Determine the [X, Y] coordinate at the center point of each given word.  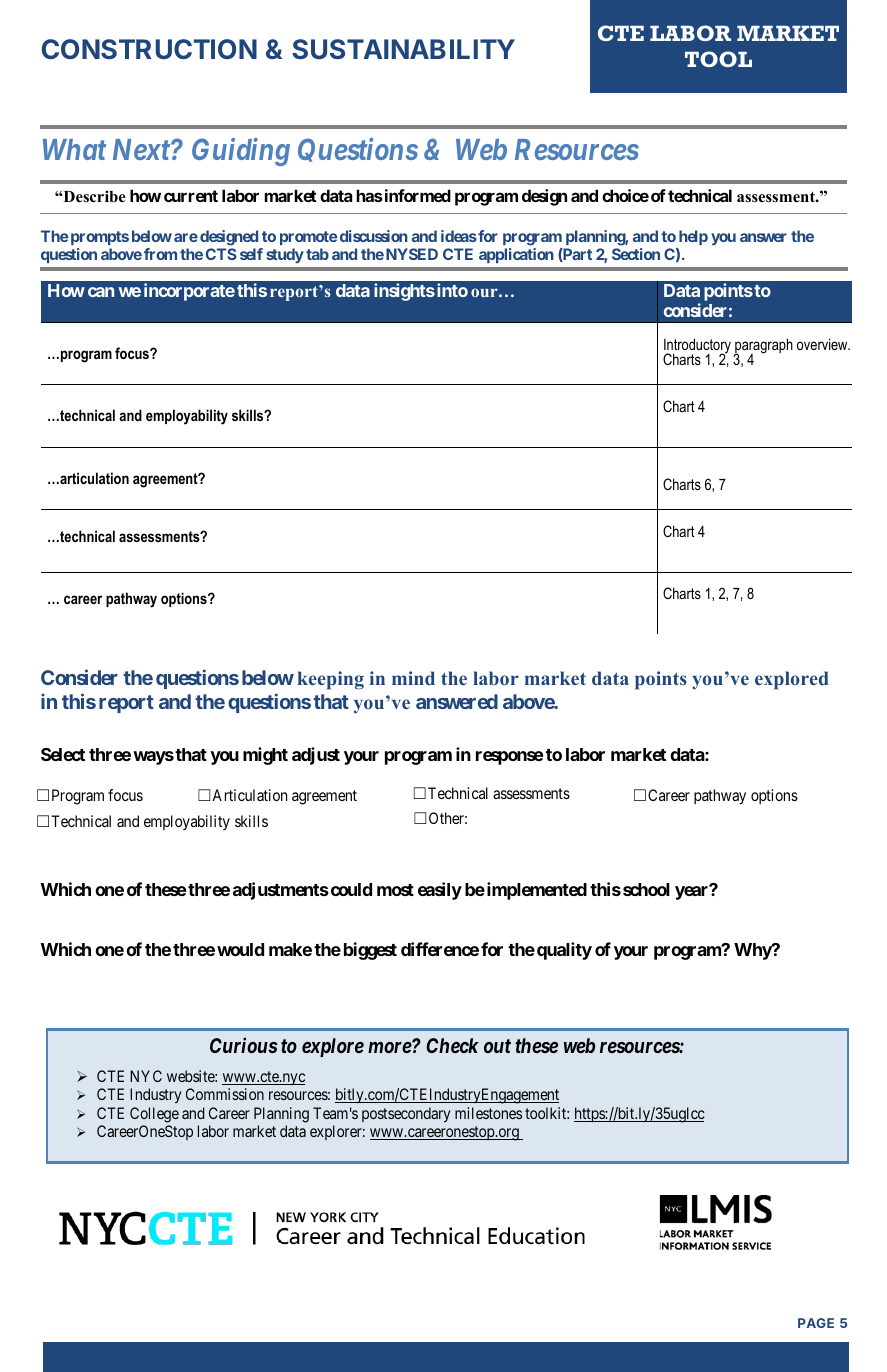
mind [413, 678]
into [452, 290]
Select [63, 754]
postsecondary [406, 1115]
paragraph [763, 347]
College [154, 1115]
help [693, 237]
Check [452, 1045]
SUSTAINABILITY [403, 49]
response [509, 758]
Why [753, 951]
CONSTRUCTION [149, 49]
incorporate [189, 292]
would [240, 949]
